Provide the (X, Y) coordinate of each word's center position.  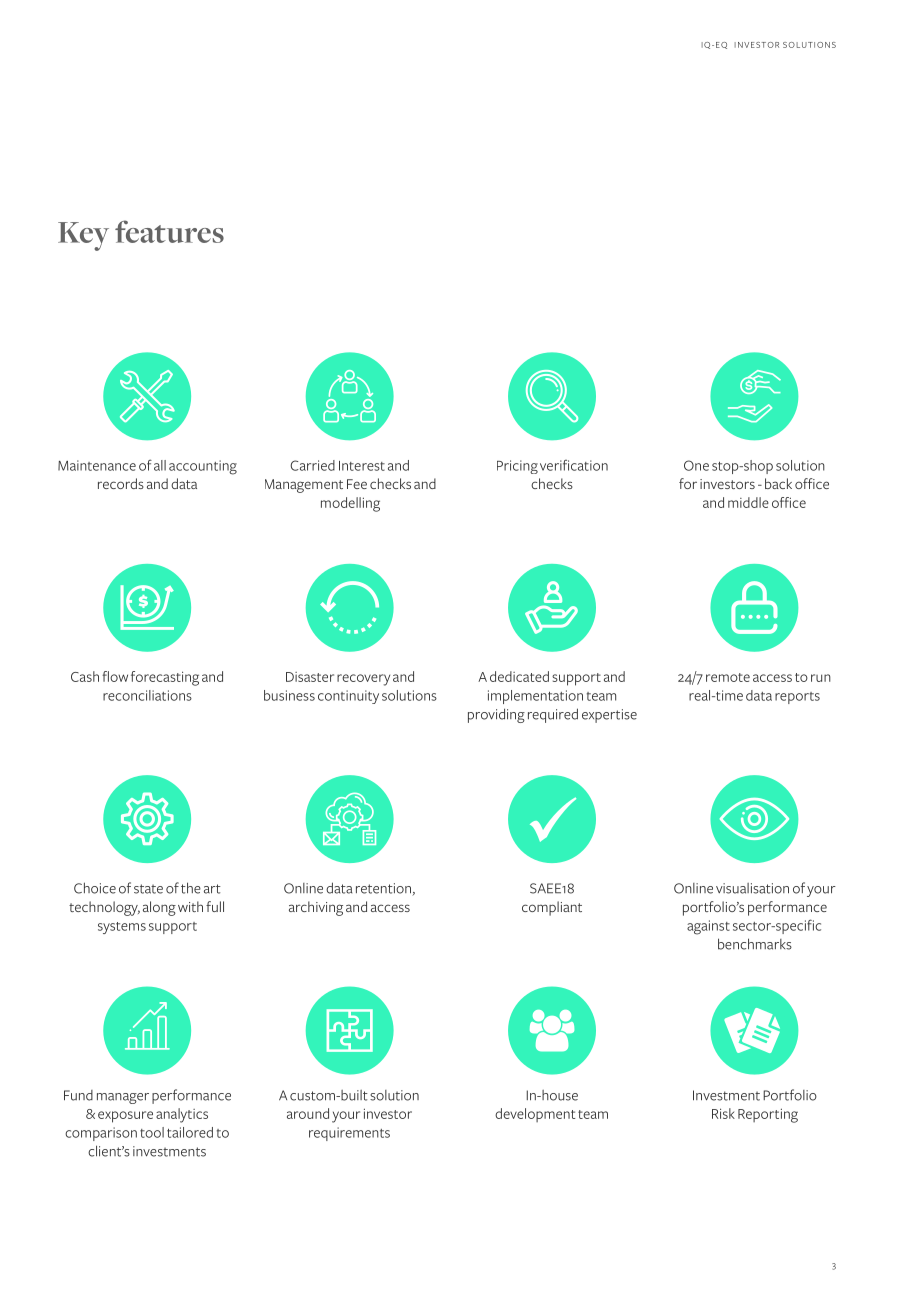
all (160, 465)
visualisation (752, 888)
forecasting (165, 678)
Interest (362, 466)
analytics (182, 1115)
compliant (552, 908)
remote (728, 677)
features (169, 231)
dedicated (519, 676)
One (696, 465)
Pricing (517, 467)
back (778, 483)
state (148, 889)
